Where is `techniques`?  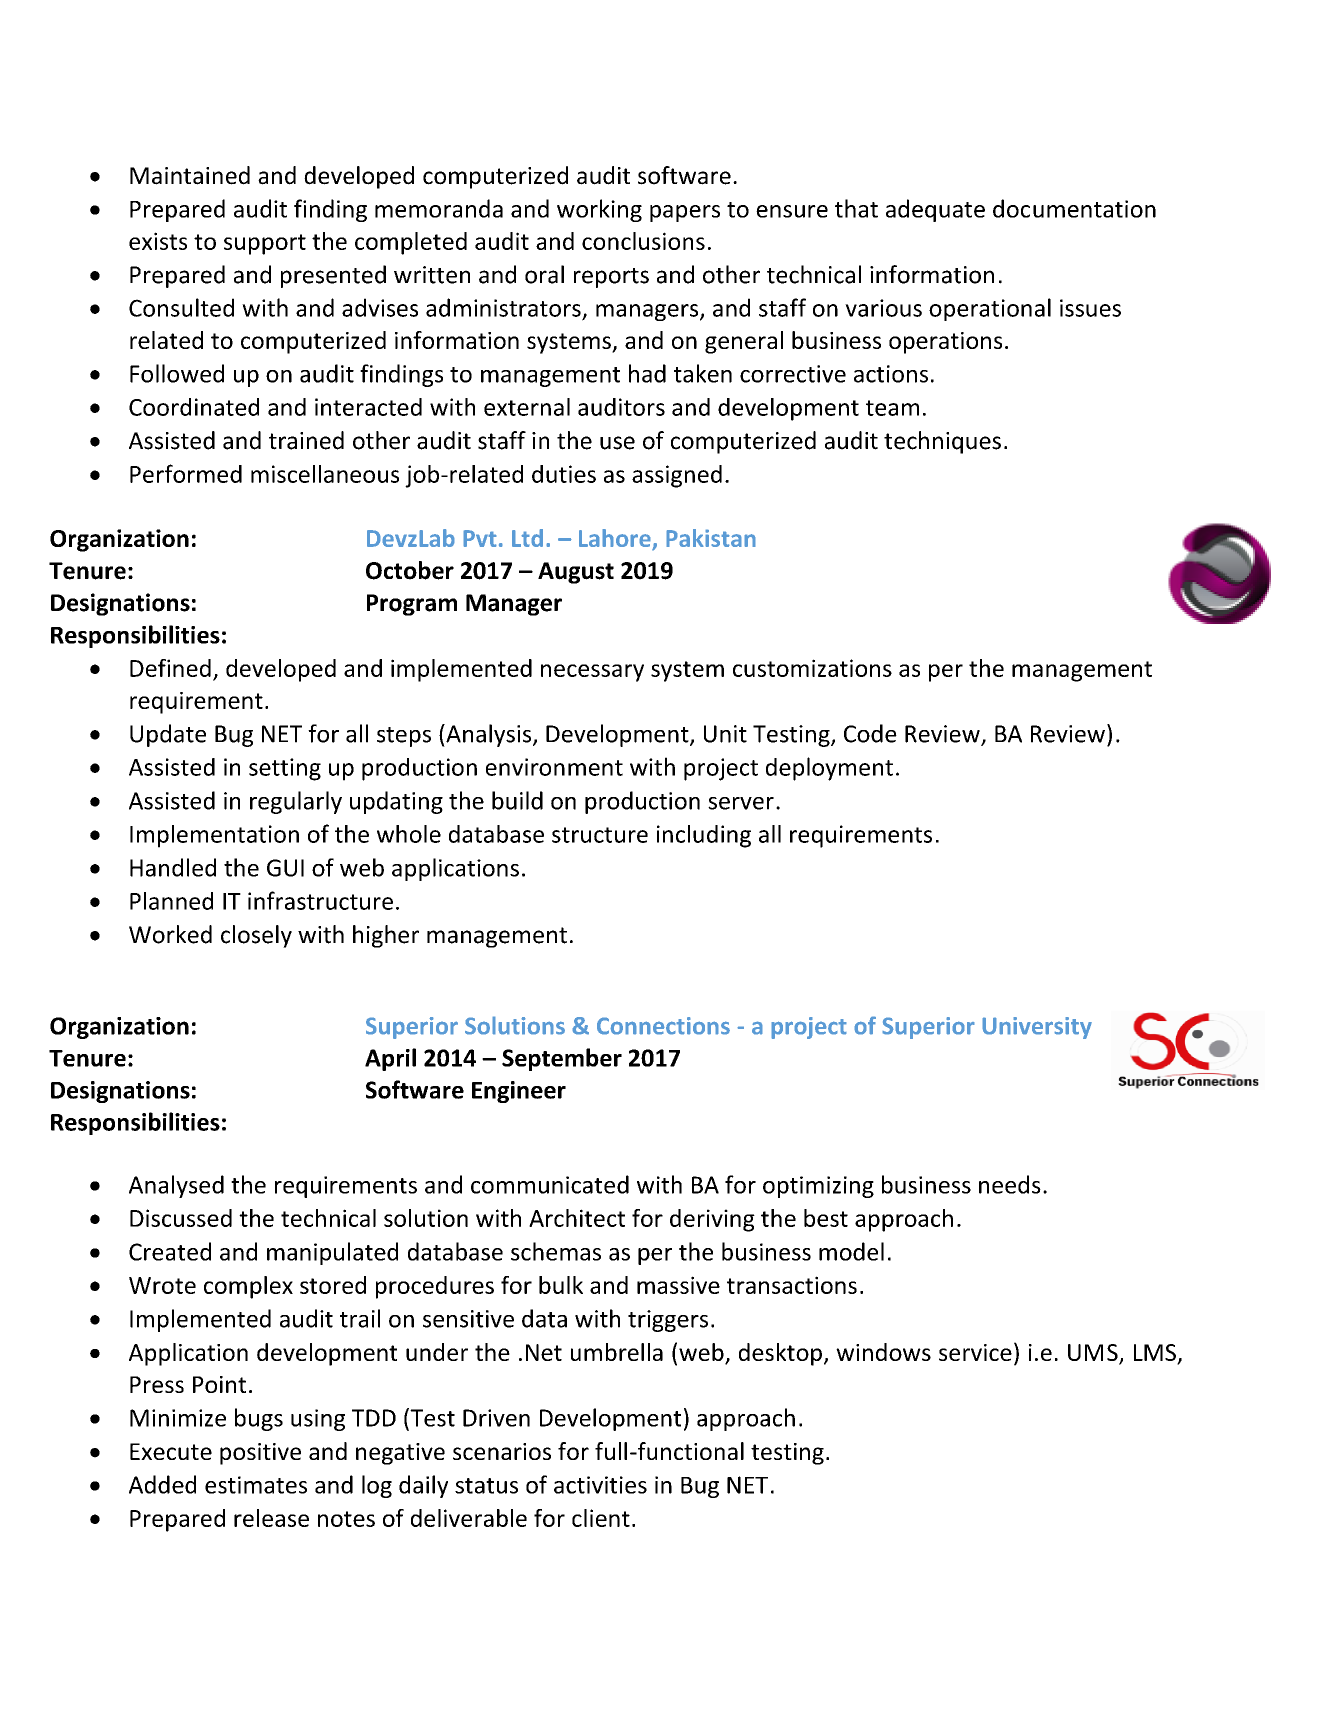
techniques is located at coordinates (942, 442).
